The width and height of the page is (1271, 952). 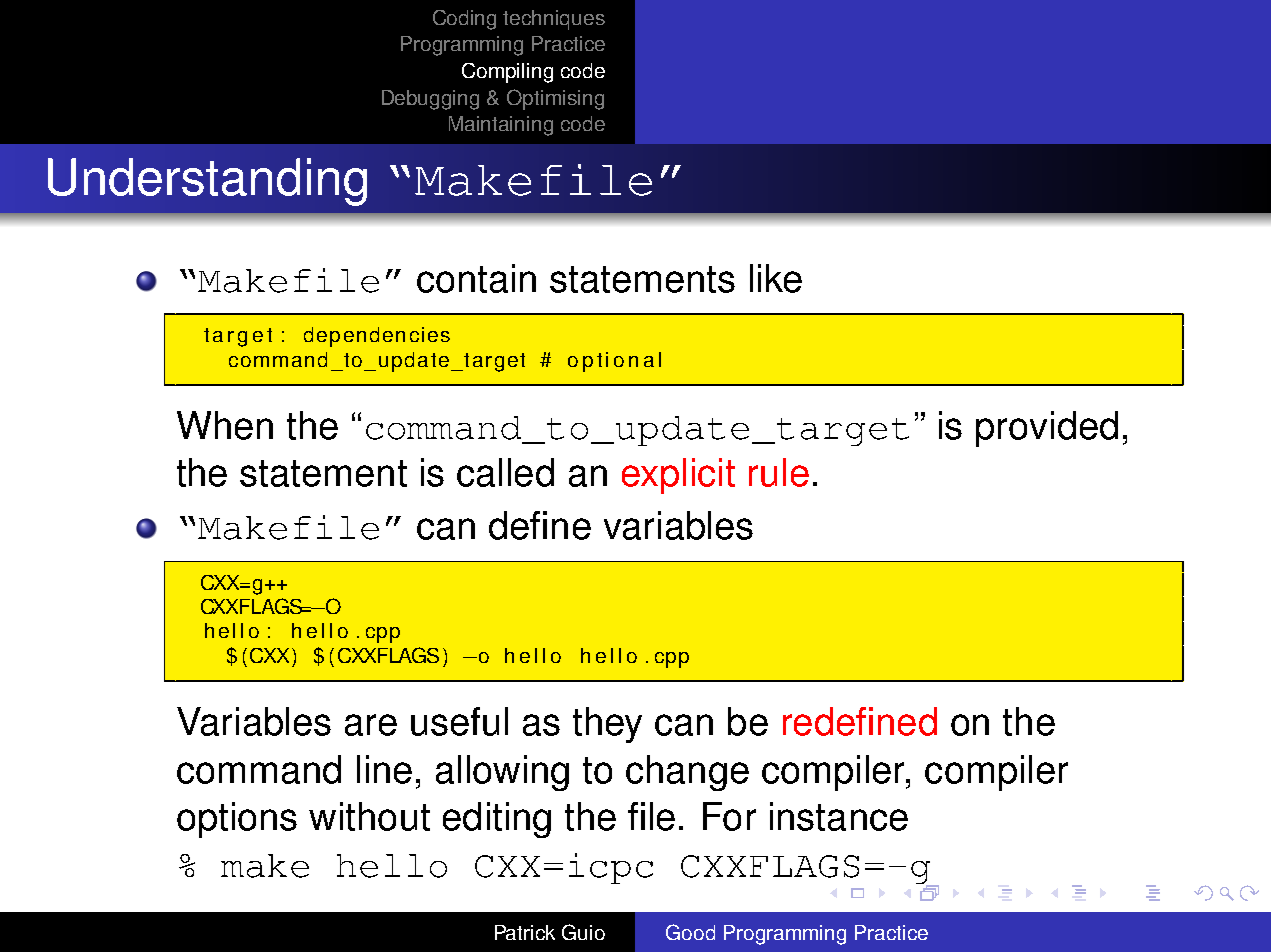 I want to click on are, so click(x=371, y=725).
